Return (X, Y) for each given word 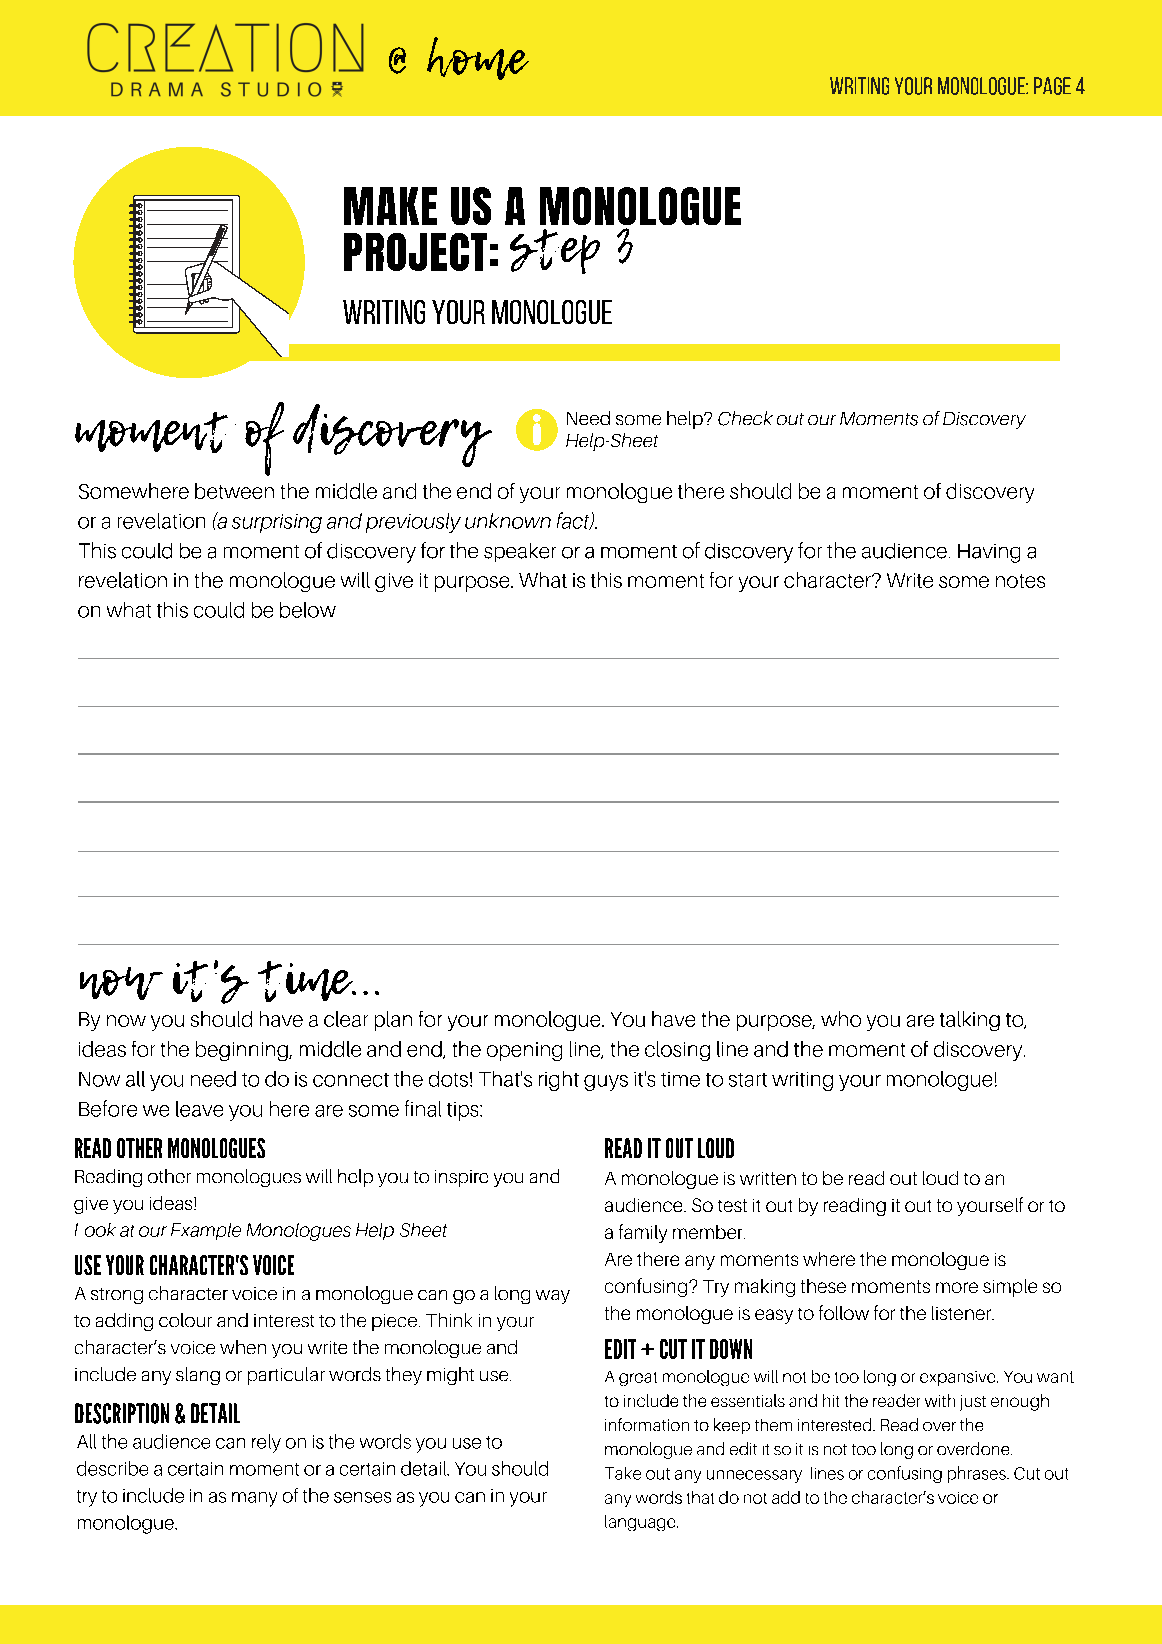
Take (623, 1473)
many (254, 1499)
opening (524, 1051)
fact (574, 521)
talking (970, 1021)
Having (989, 553)
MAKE (390, 206)
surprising (277, 523)
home (478, 58)
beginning (243, 1051)
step (555, 251)
